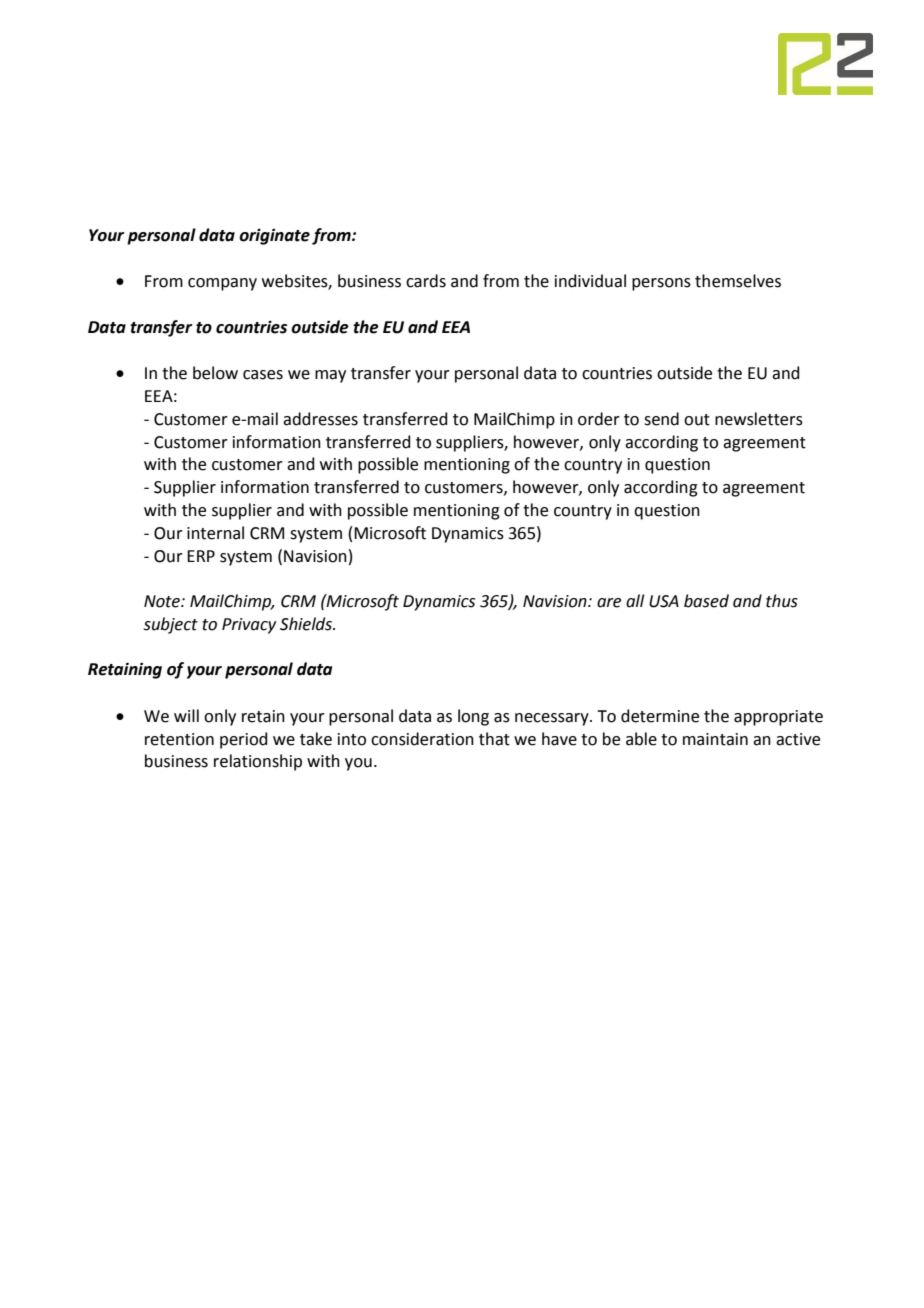  Describe the element at coordinates (426, 281) in the screenshot. I see `cards` at that location.
